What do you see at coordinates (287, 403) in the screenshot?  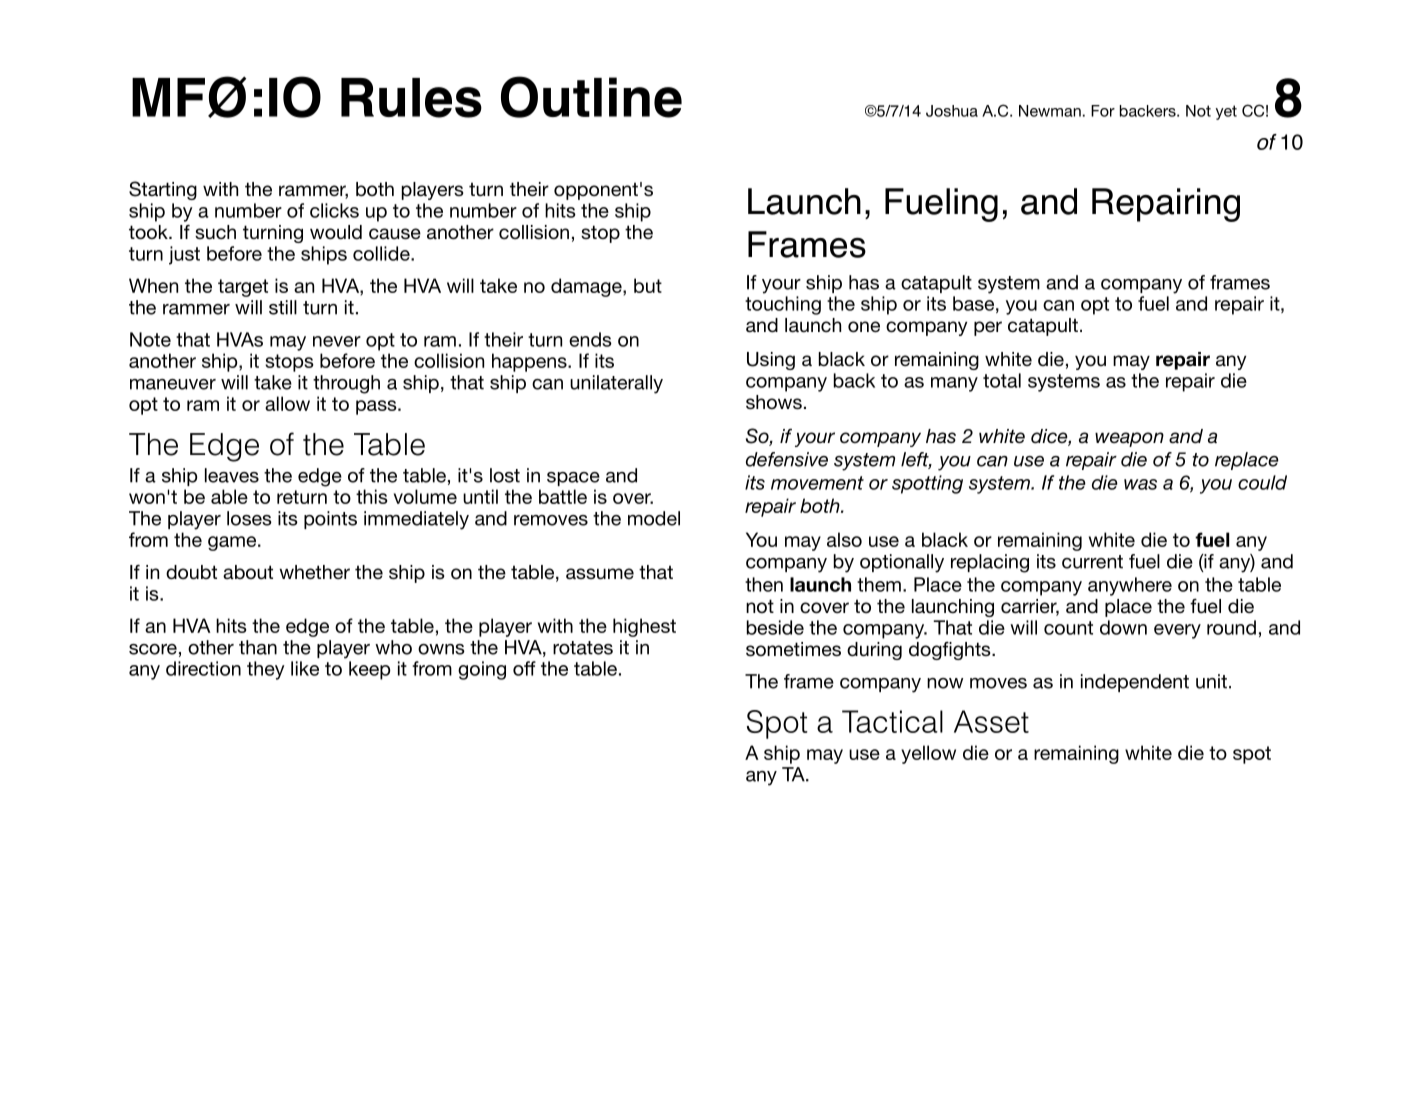 I see `allow` at bounding box center [287, 403].
